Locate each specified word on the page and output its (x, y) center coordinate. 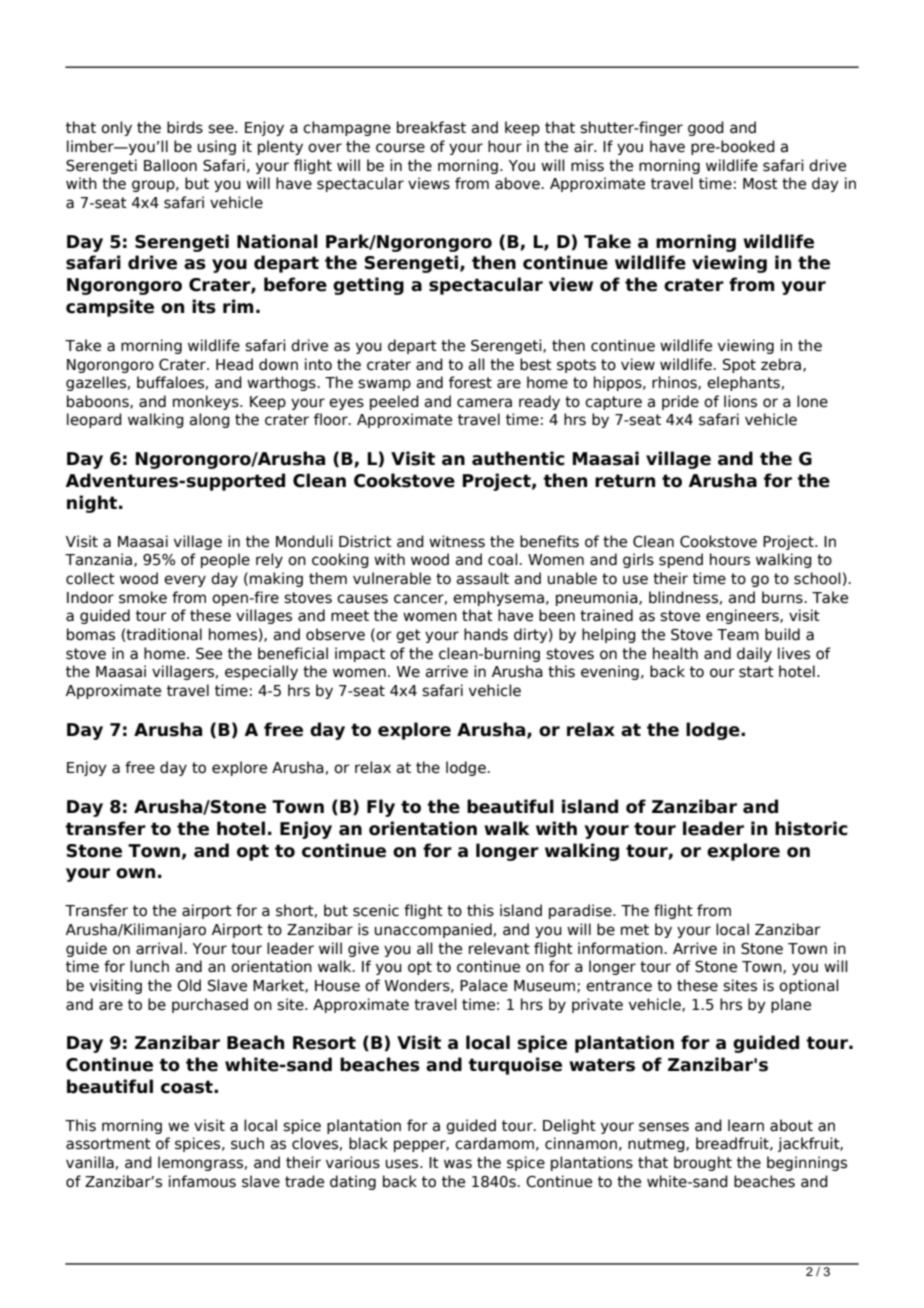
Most (760, 184)
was (458, 1164)
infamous (202, 1181)
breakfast (431, 127)
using (216, 147)
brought (703, 1163)
